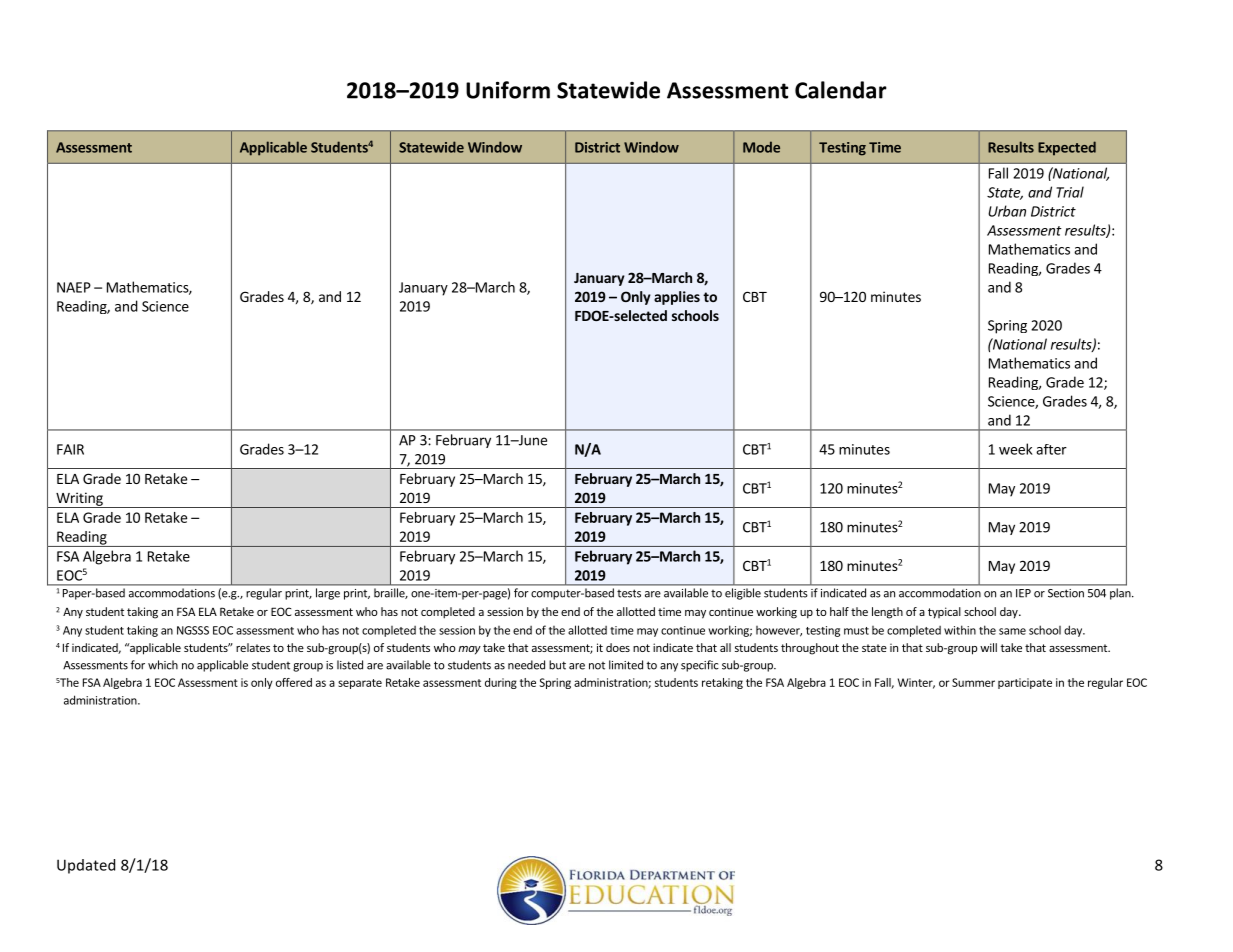 The height and width of the page is (952, 1233). What do you see at coordinates (944, 613) in the page?
I see `typical` at bounding box center [944, 613].
